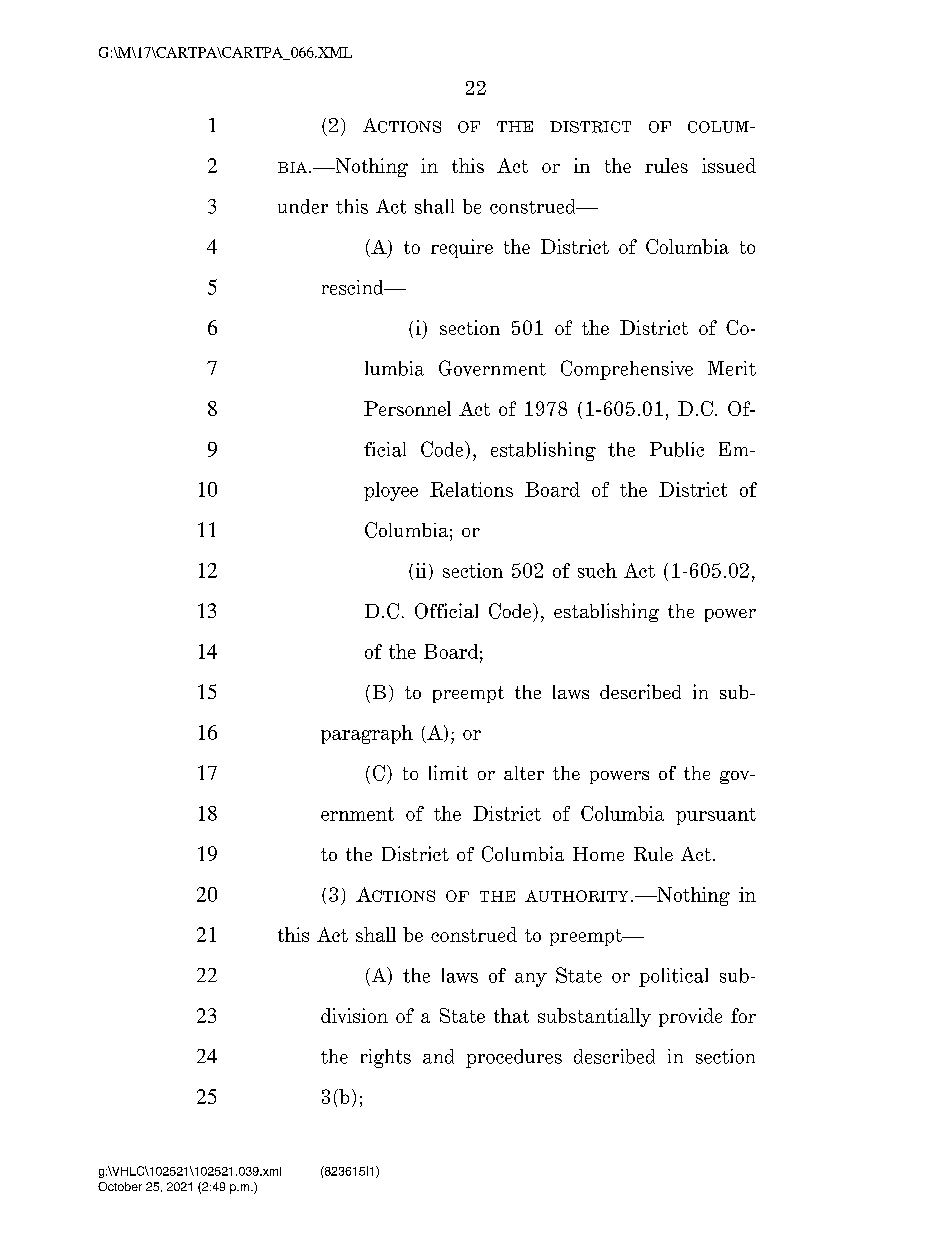  I want to click on rights, so click(386, 1058).
